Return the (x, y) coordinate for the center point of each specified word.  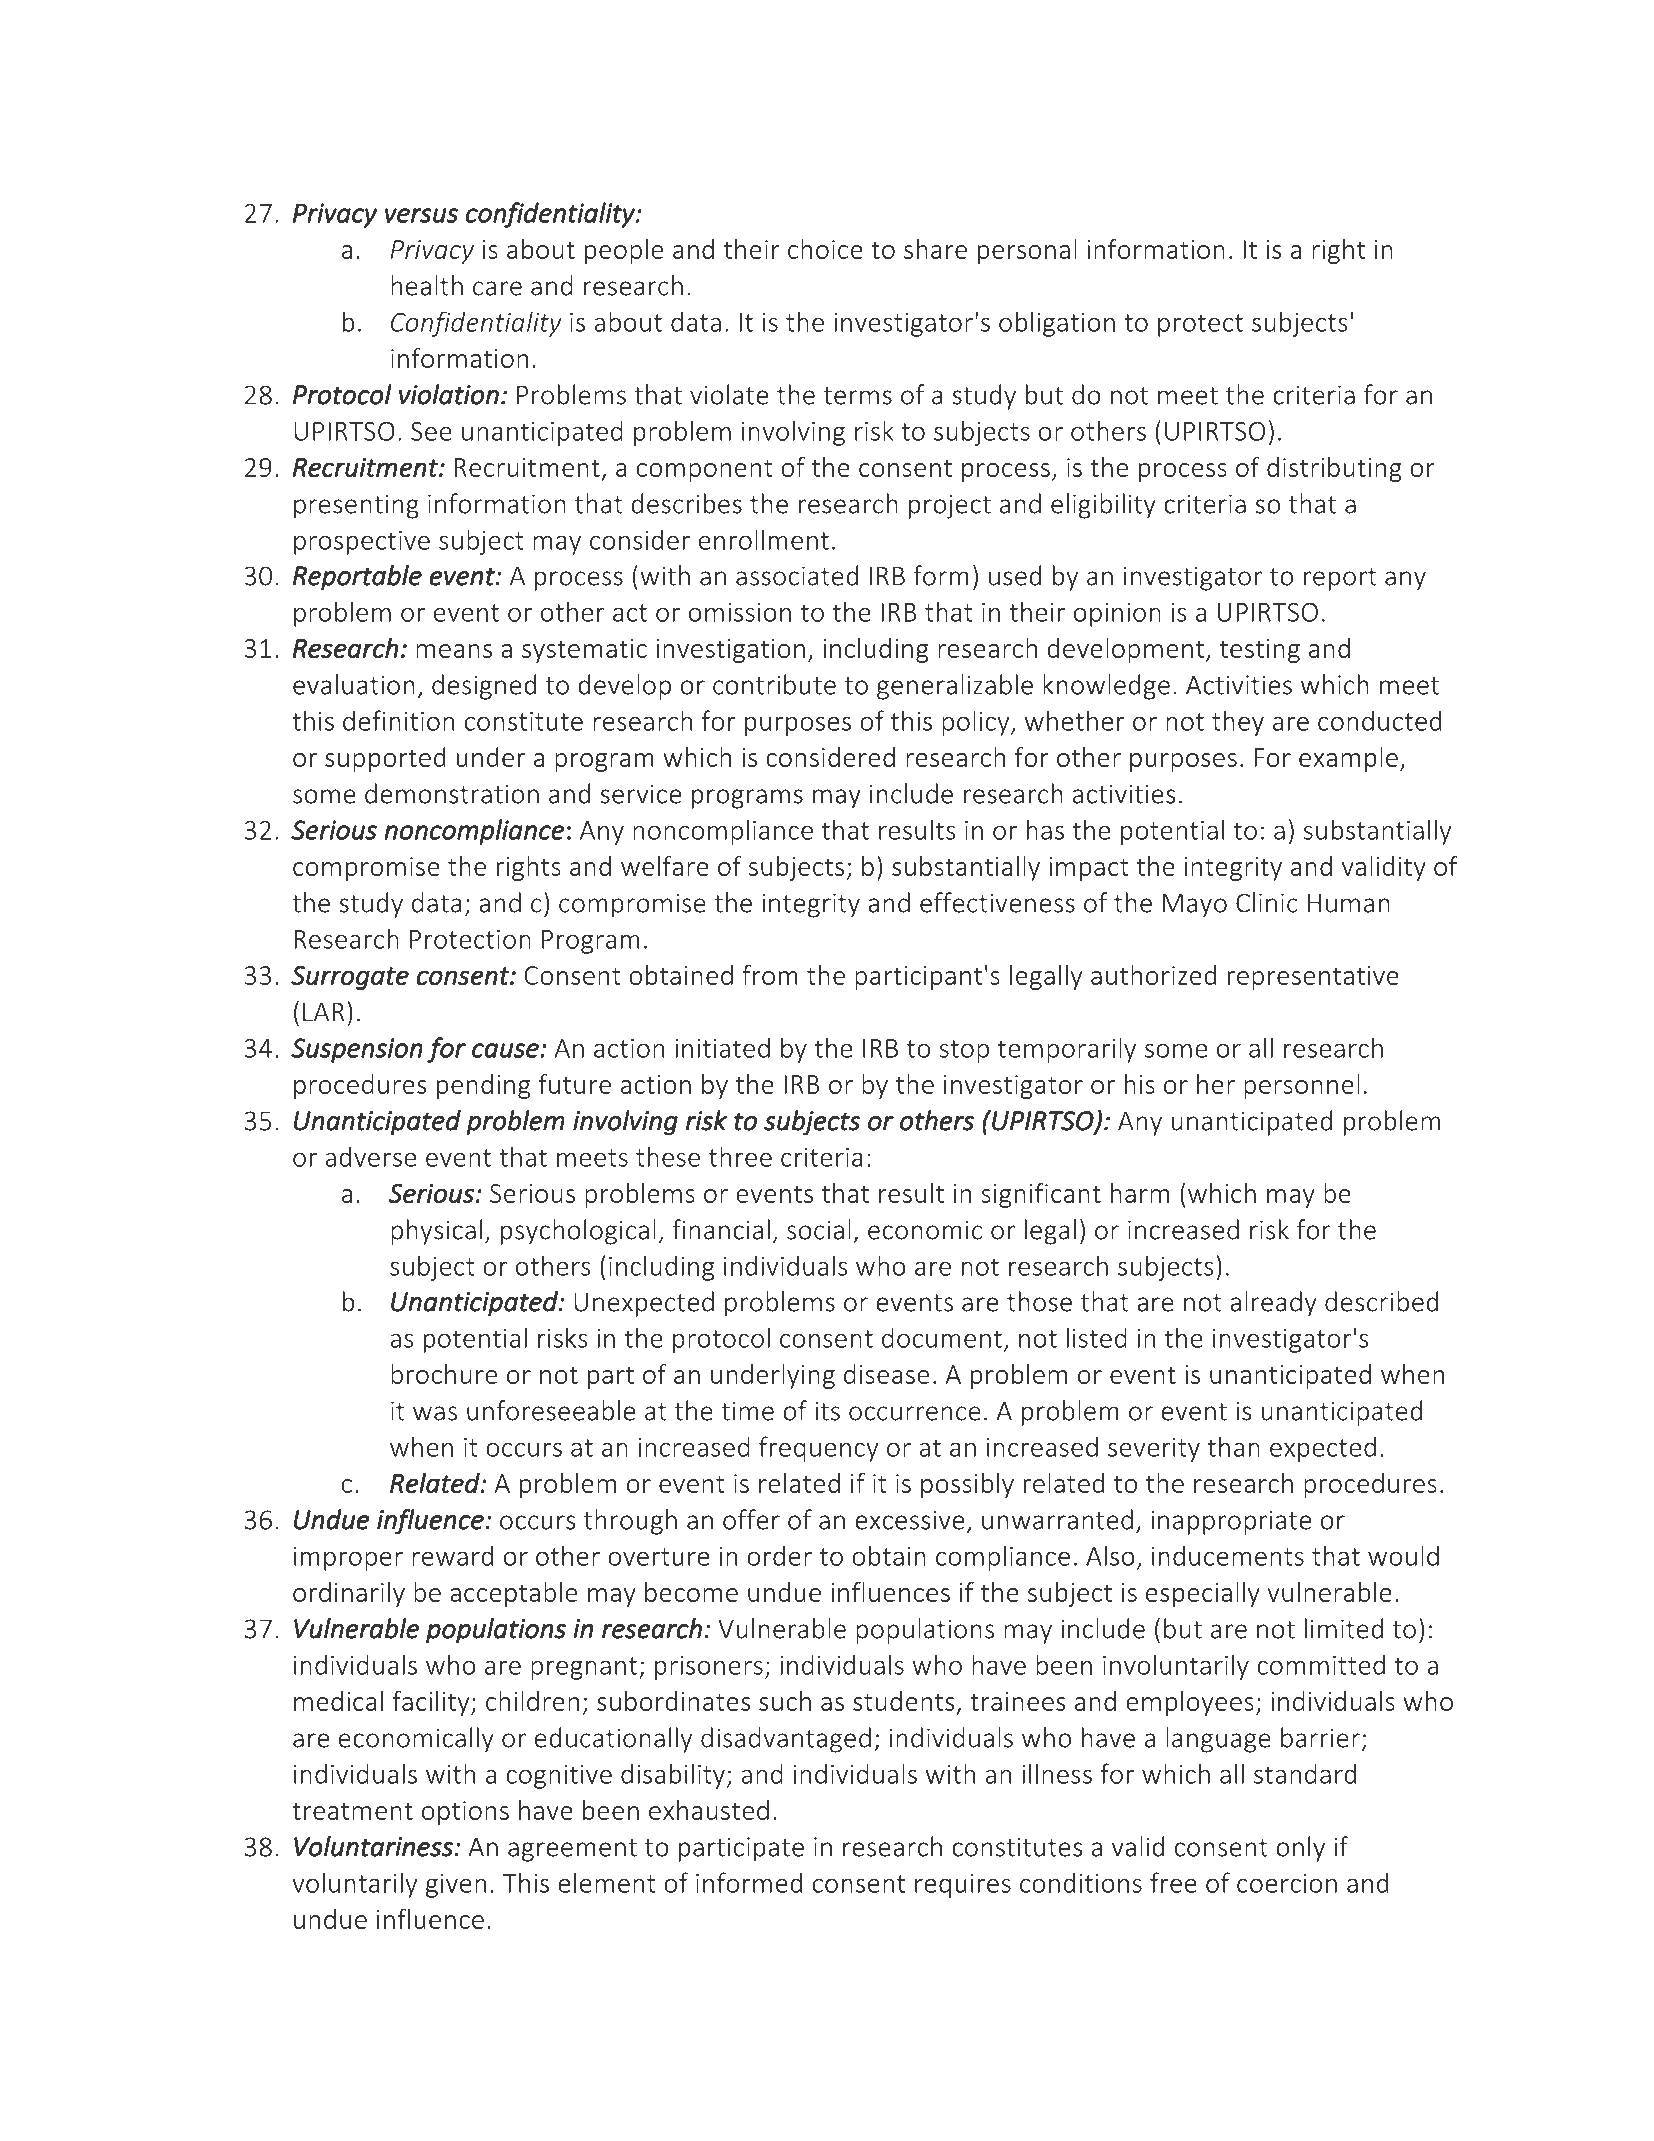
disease (886, 1374)
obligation (1057, 324)
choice (825, 249)
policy (977, 723)
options (465, 1813)
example (1348, 759)
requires (963, 1886)
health (427, 285)
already (1273, 1304)
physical (436, 1232)
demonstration (452, 793)
